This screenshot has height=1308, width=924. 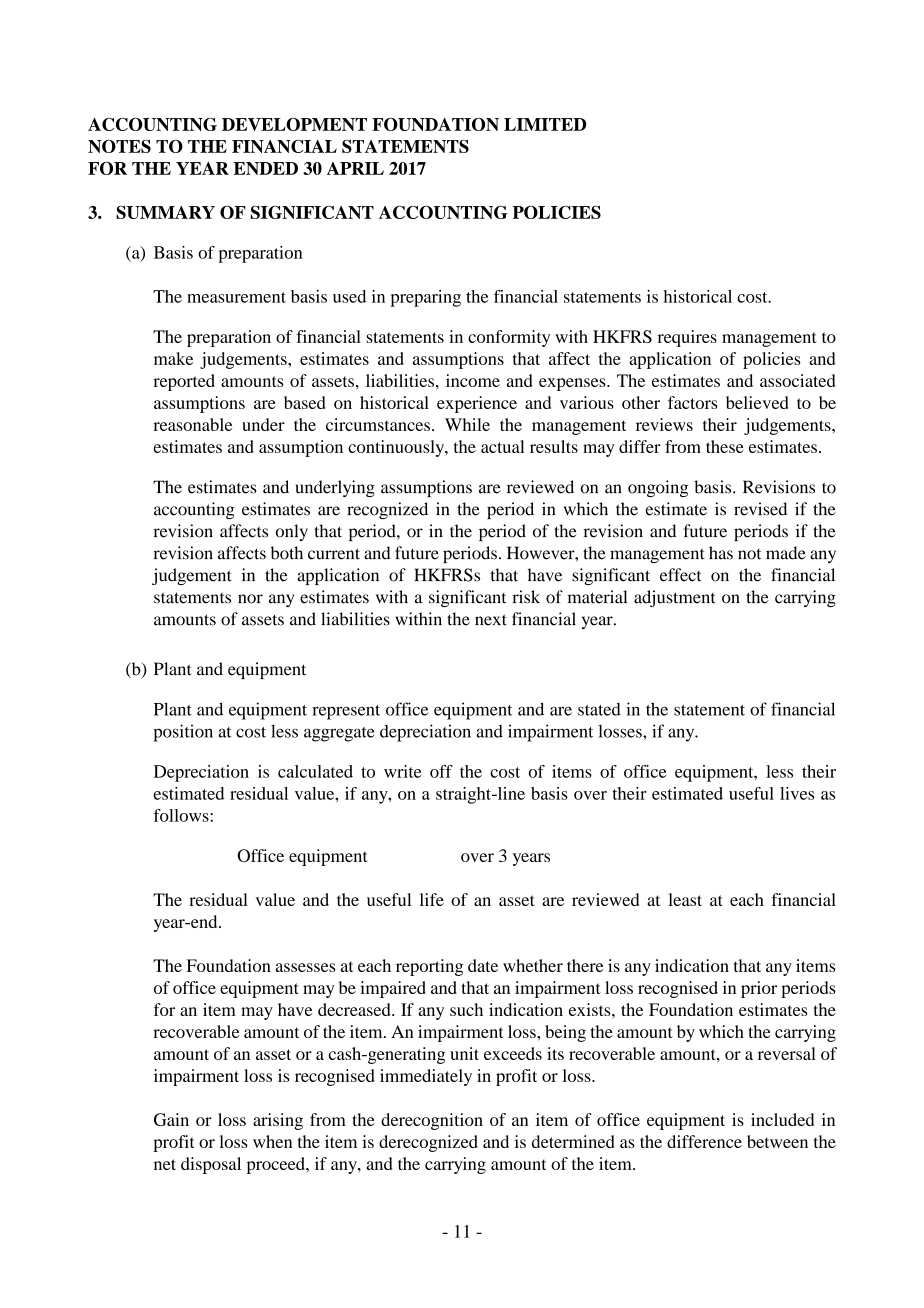 What do you see at coordinates (265, 168) in the screenshot?
I see `ENDED` at bounding box center [265, 168].
